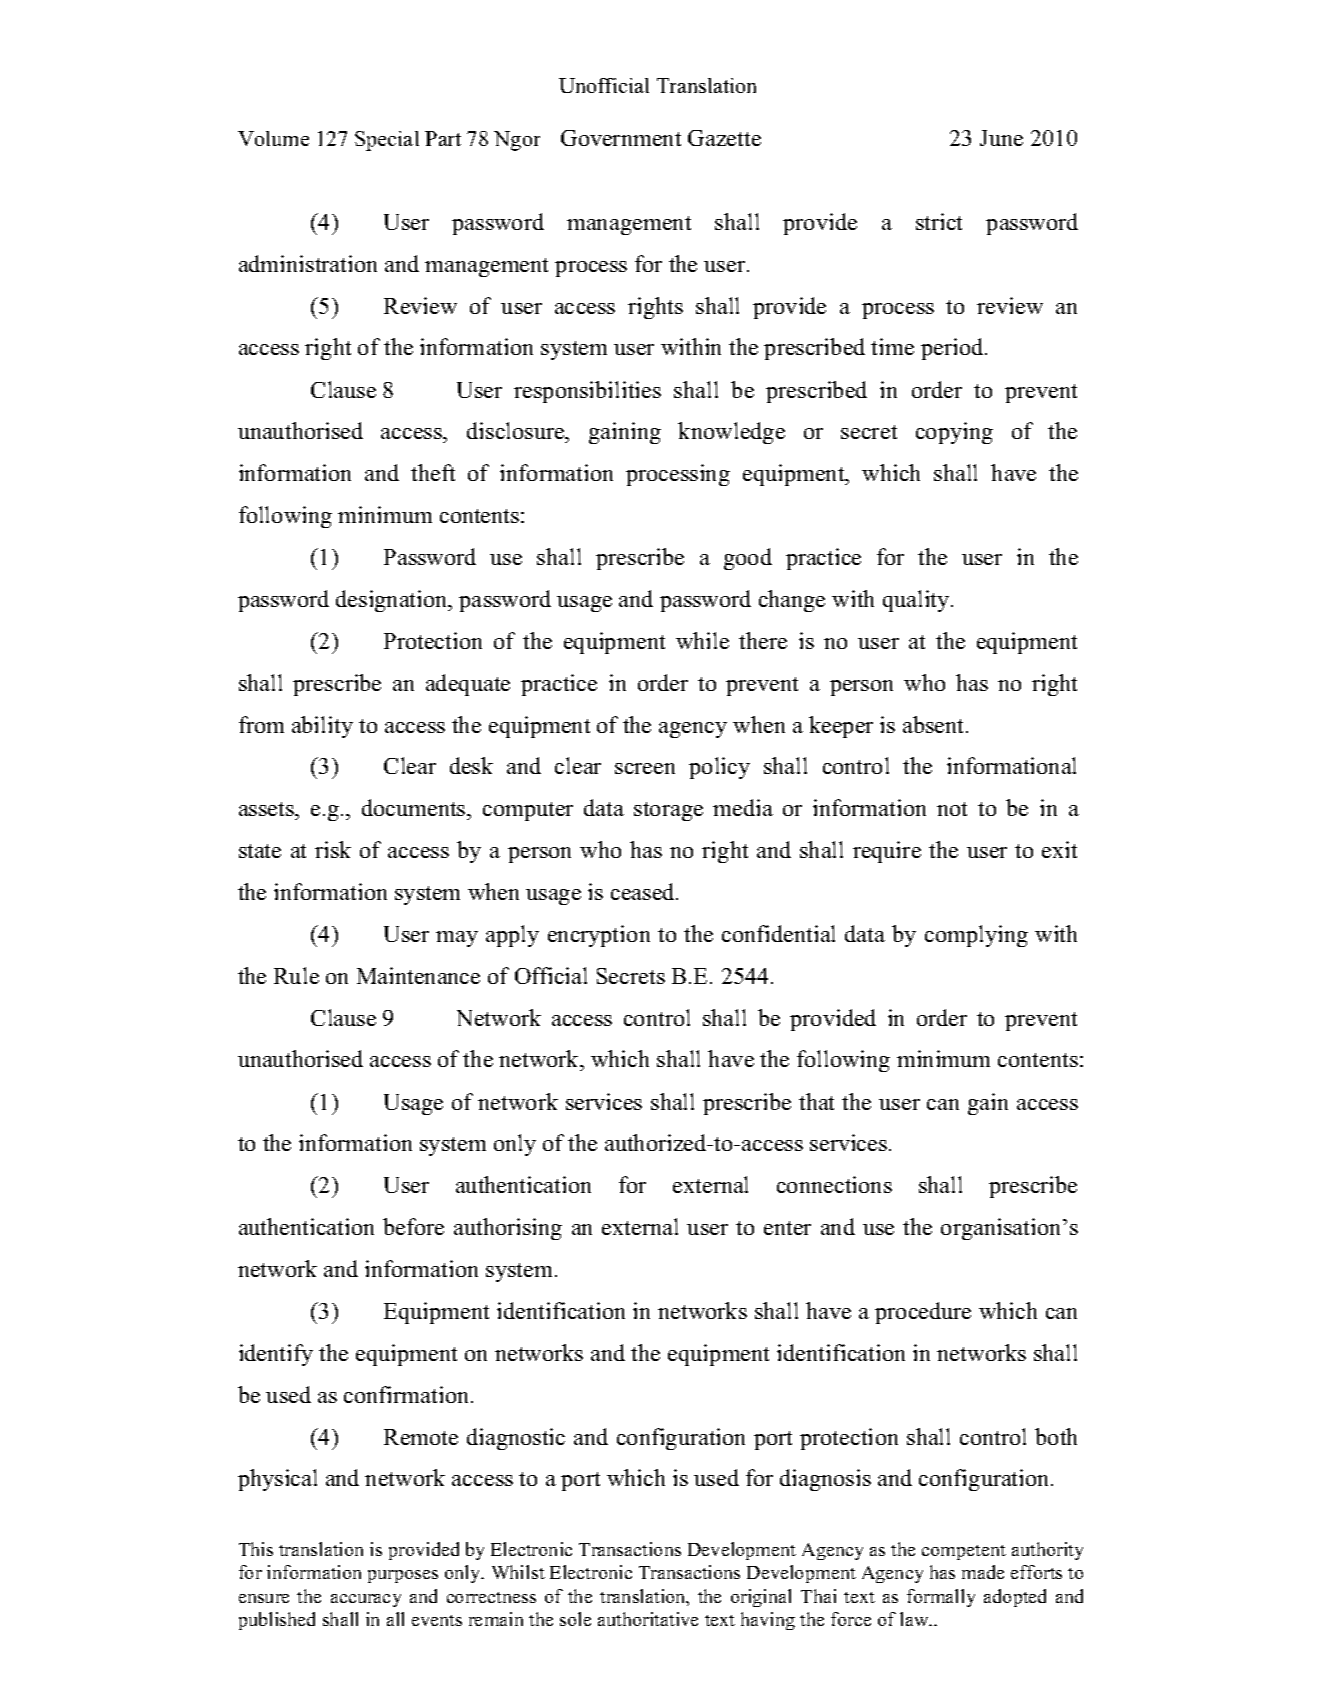  What do you see at coordinates (621, 138) in the screenshot?
I see `Government` at bounding box center [621, 138].
